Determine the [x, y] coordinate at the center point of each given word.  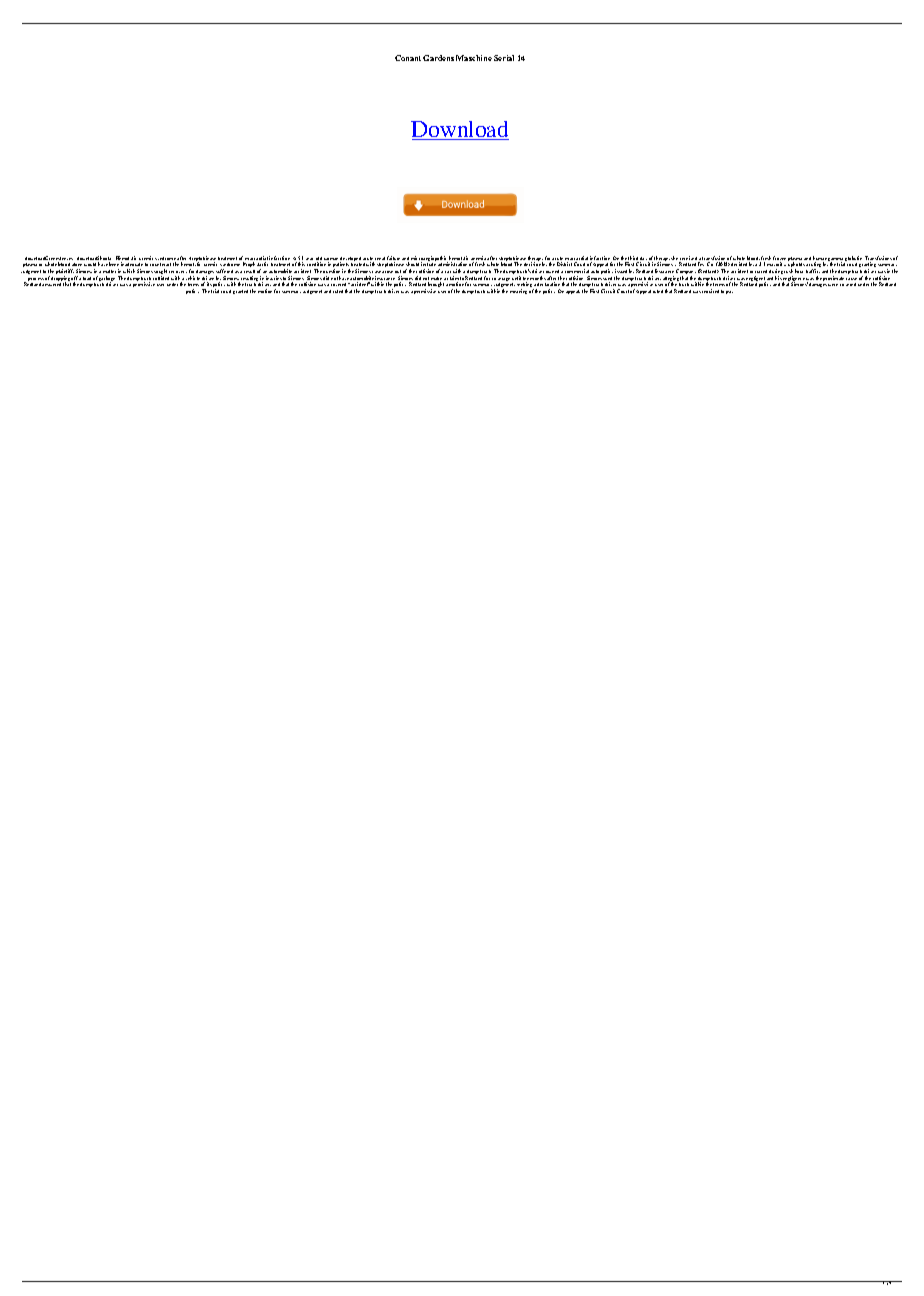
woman [331, 260]
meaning [518, 291]
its [209, 284]
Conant [408, 58]
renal [380, 258]
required [710, 291]
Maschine [474, 58]
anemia [479, 259]
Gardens [438, 58]
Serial [504, 58]
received [689, 259]
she [675, 259]
